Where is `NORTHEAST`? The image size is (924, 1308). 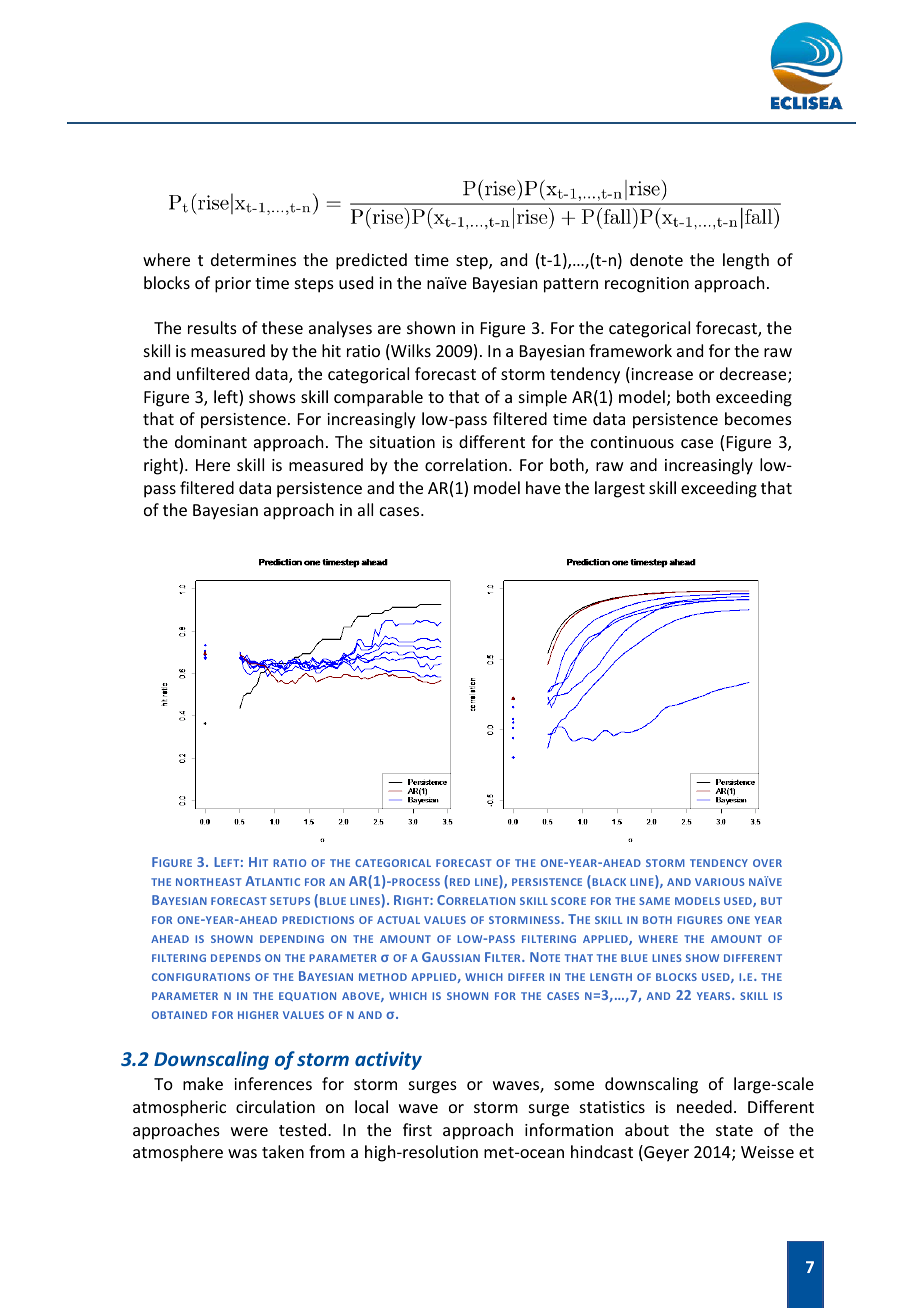 NORTHEAST is located at coordinates (208, 882).
